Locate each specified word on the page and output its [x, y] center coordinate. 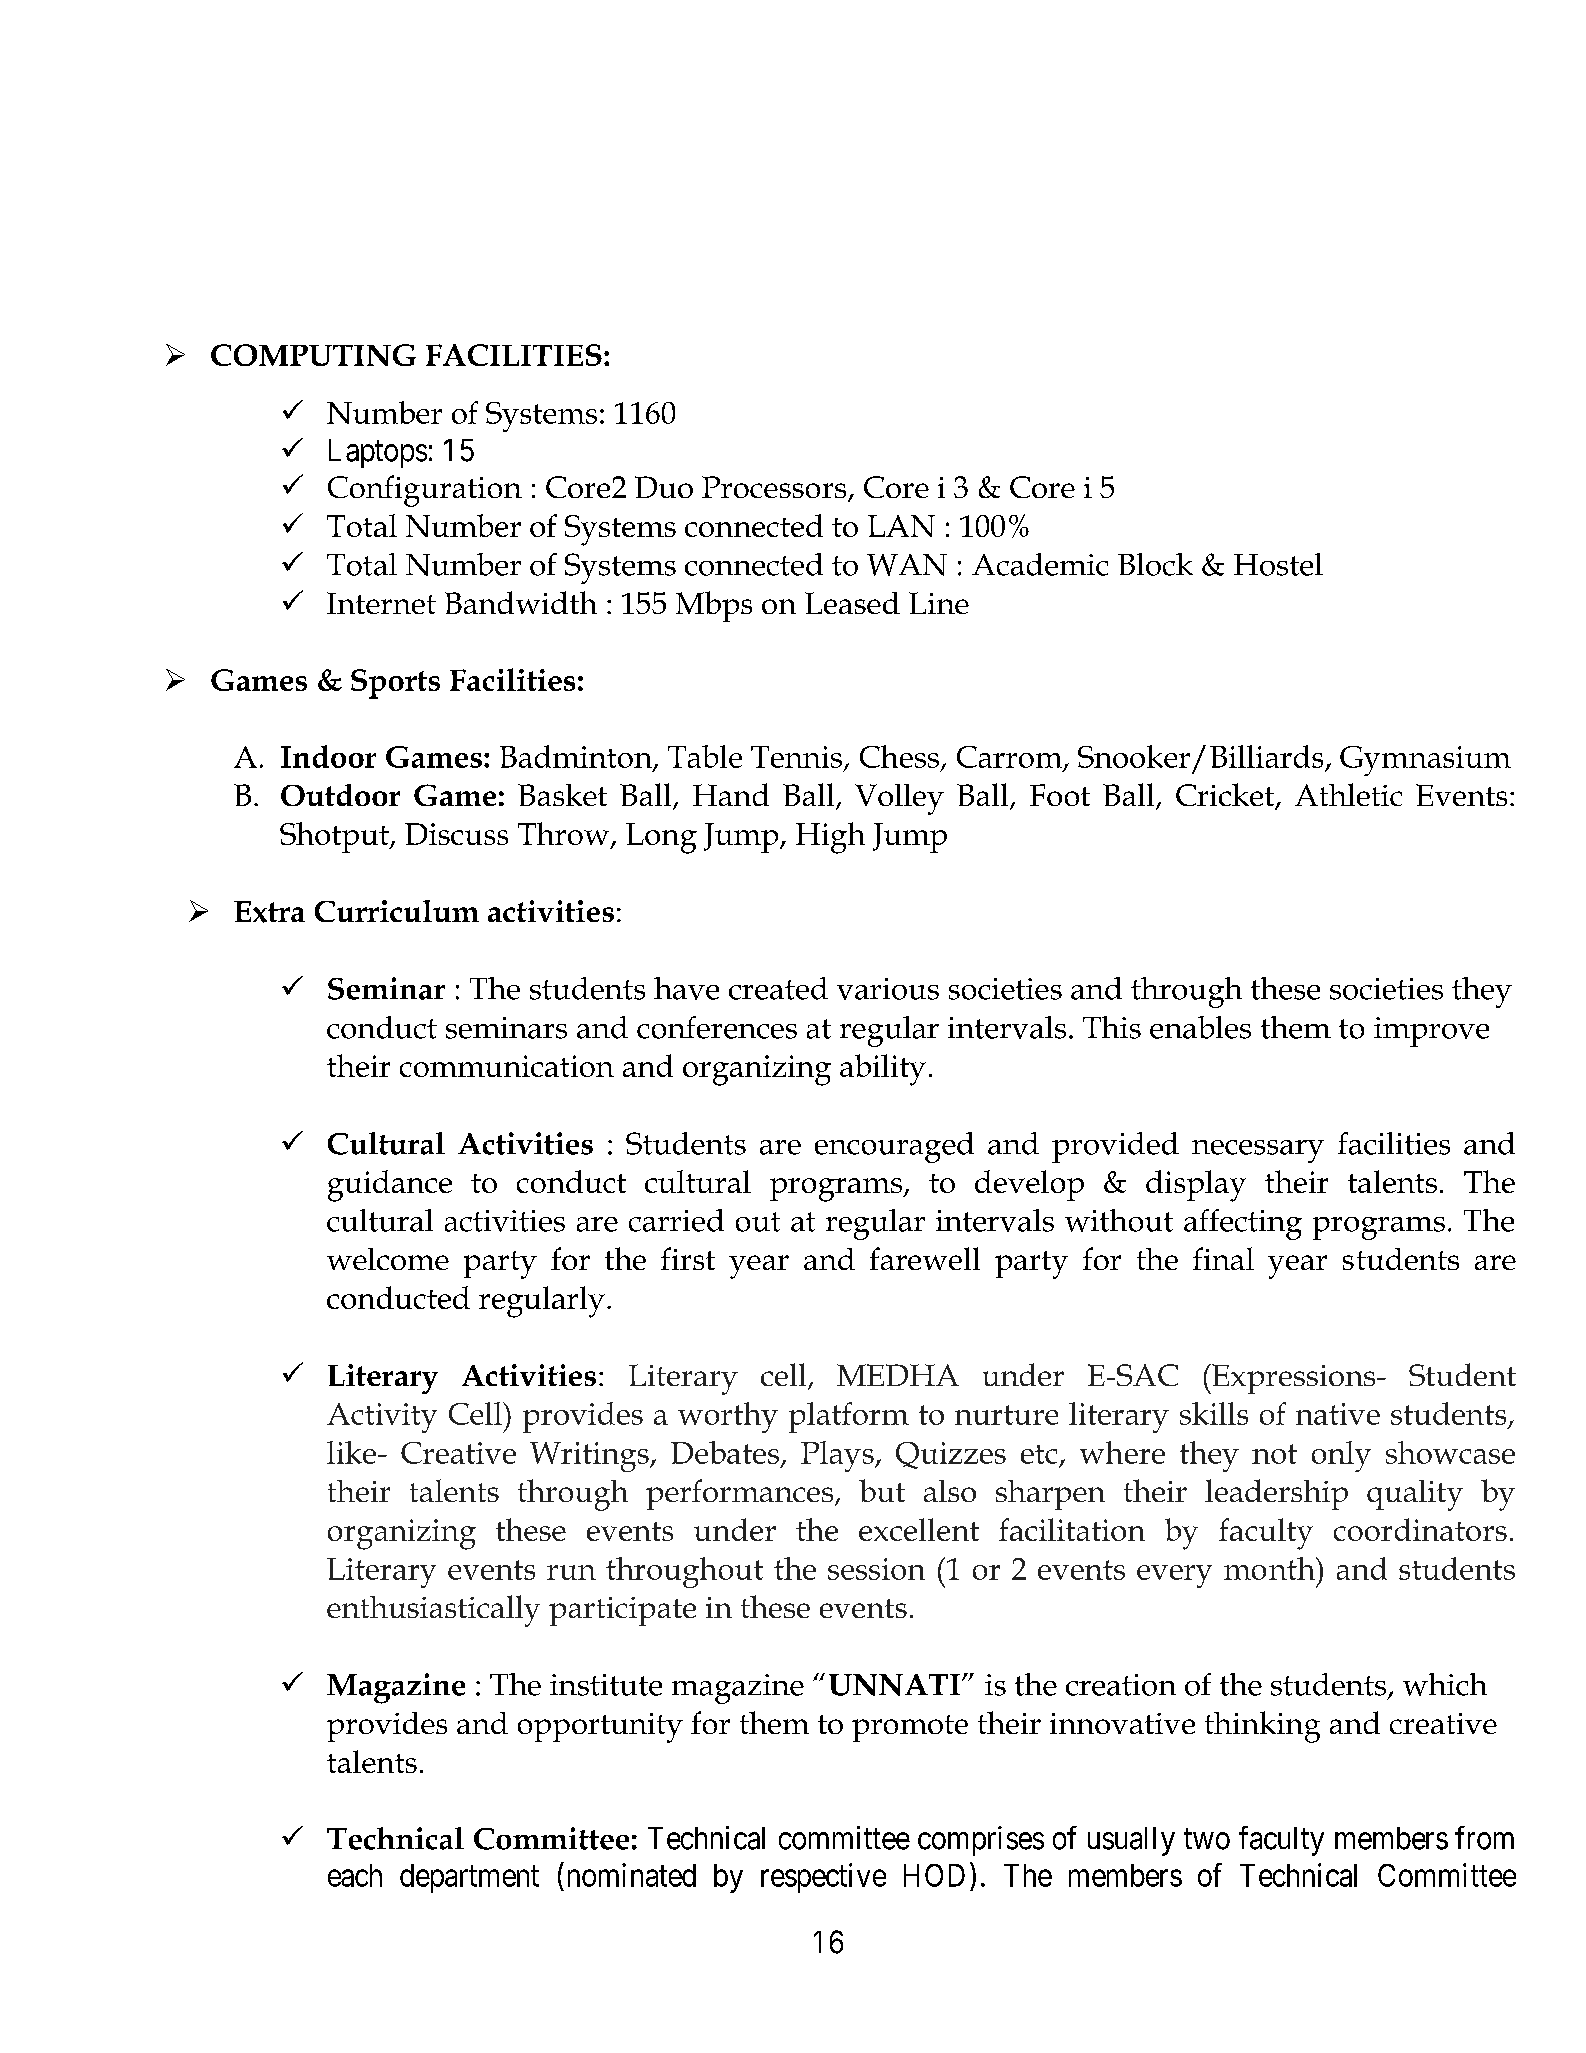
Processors [775, 488]
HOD [934, 1875]
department [469, 1878]
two [1207, 1839]
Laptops [378, 453]
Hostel [1278, 564]
